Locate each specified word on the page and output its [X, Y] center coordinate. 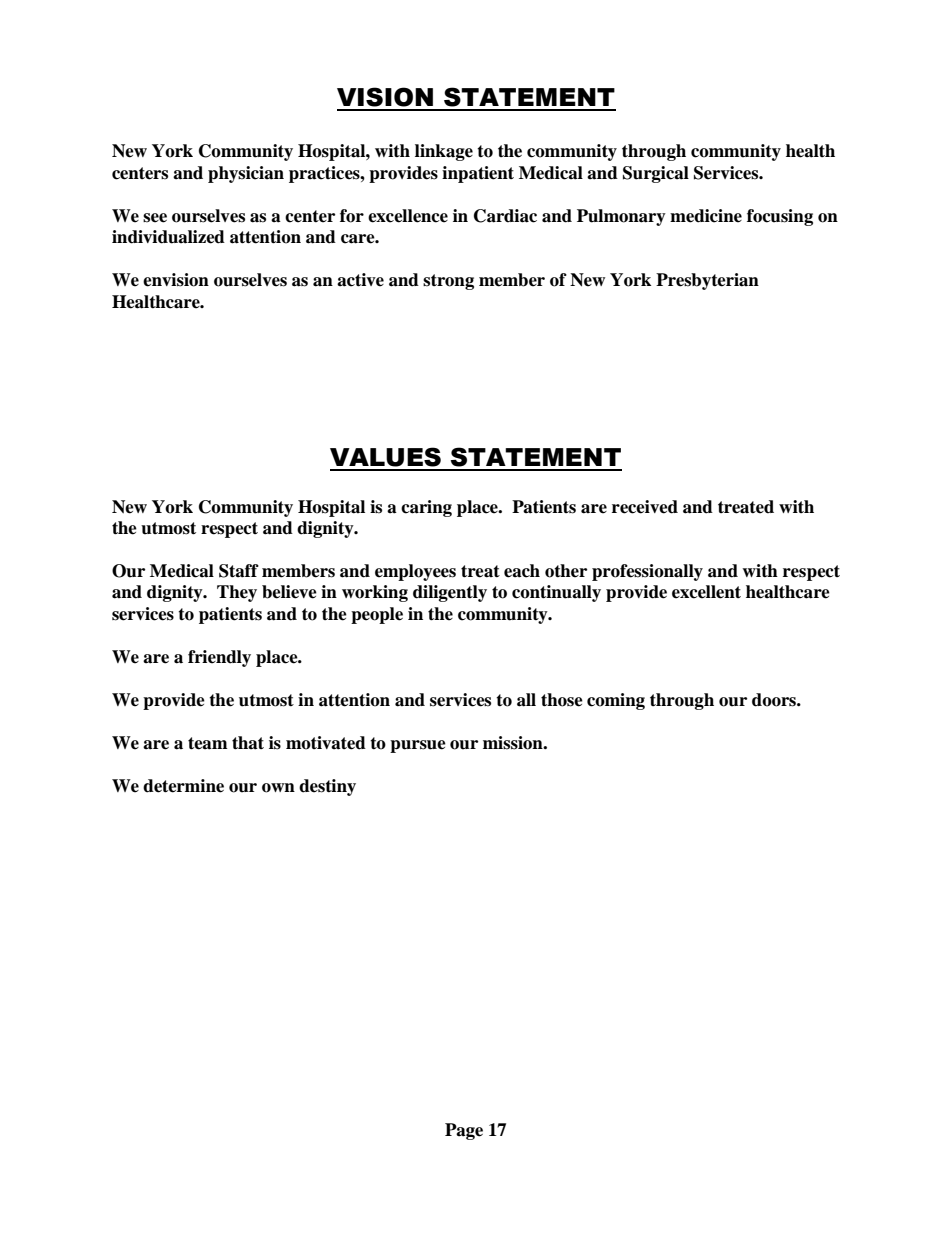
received [645, 507]
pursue [418, 746]
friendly [219, 658]
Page [464, 1131]
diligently [450, 593]
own [278, 788]
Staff [239, 571]
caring [426, 508]
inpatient [478, 174]
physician [246, 174]
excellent [706, 592]
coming [616, 701]
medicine [706, 216]
